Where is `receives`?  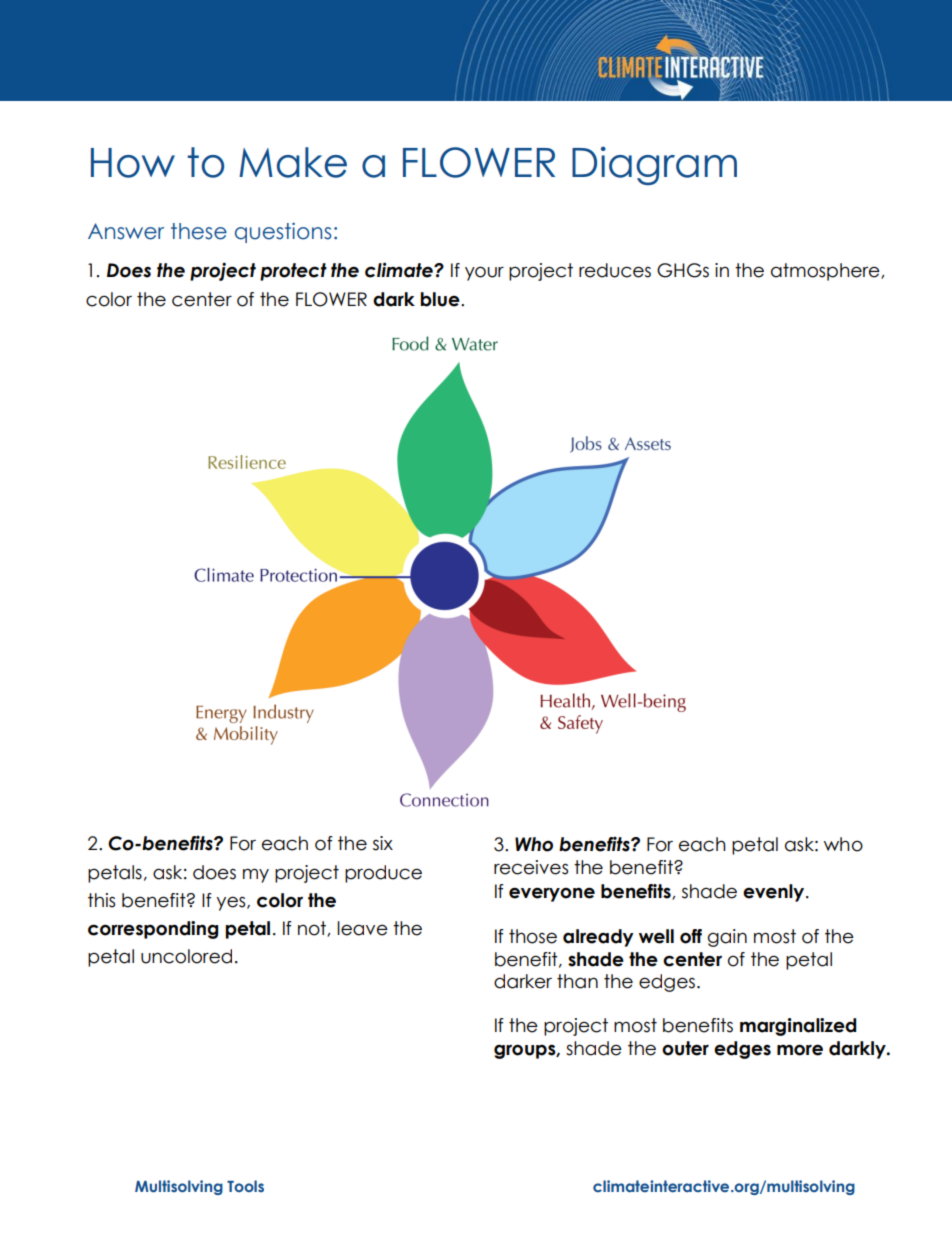
receives is located at coordinates (531, 867).
